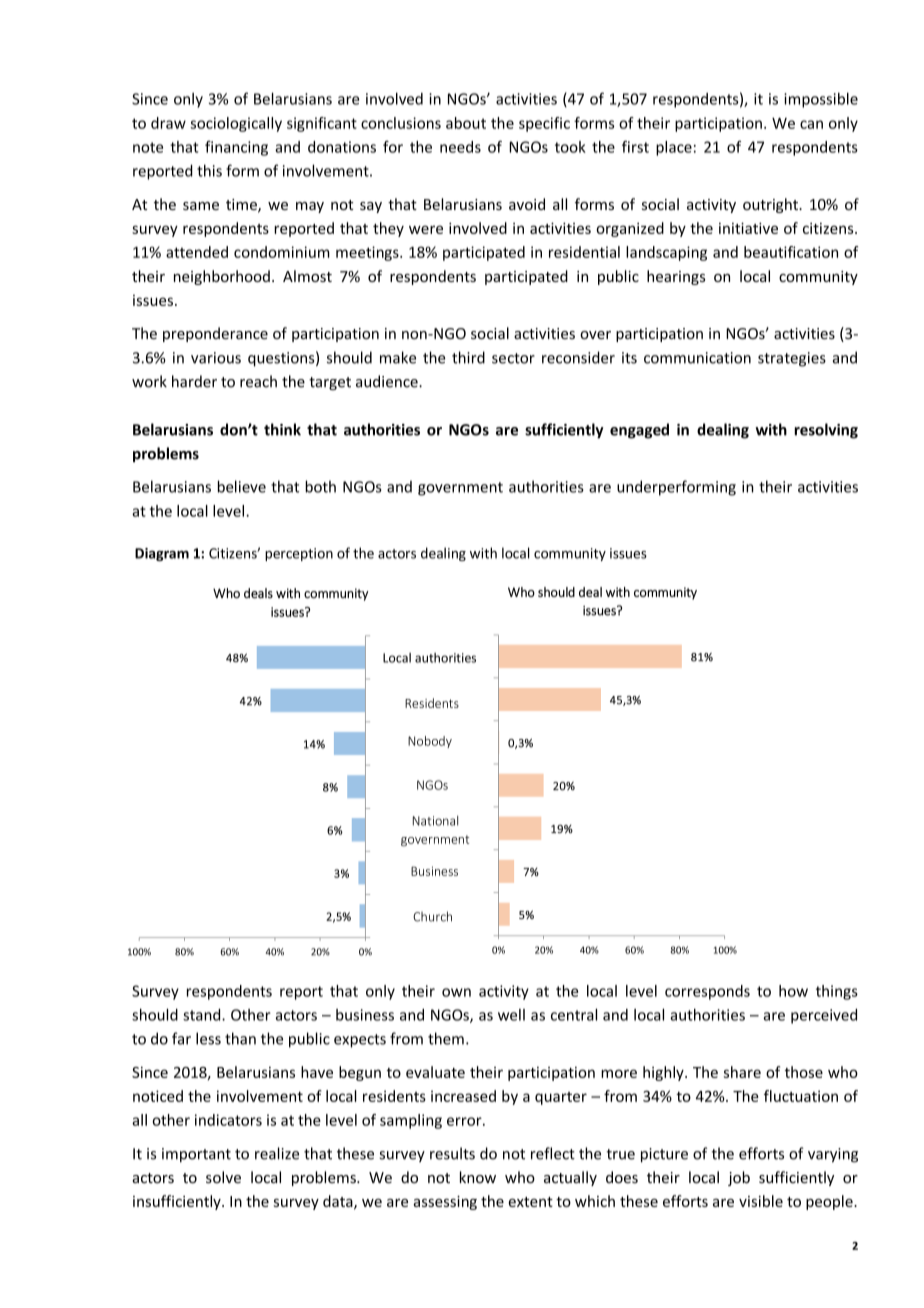 The height and width of the document is (1308, 924). Describe the element at coordinates (466, 123) in the document. I see `about` at that location.
